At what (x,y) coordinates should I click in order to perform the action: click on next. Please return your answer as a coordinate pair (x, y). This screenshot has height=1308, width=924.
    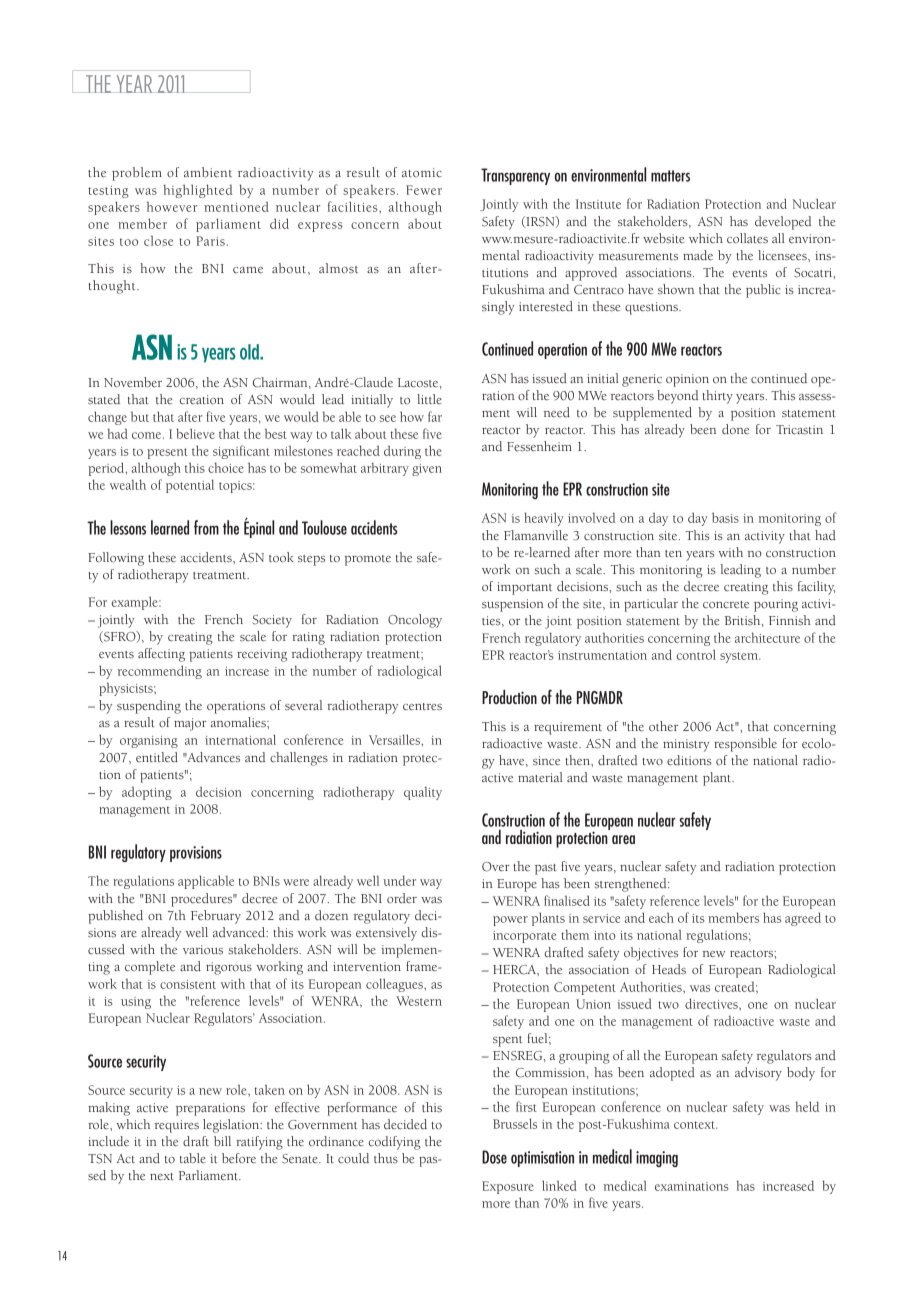
    Looking at the image, I should click on (162, 1176).
